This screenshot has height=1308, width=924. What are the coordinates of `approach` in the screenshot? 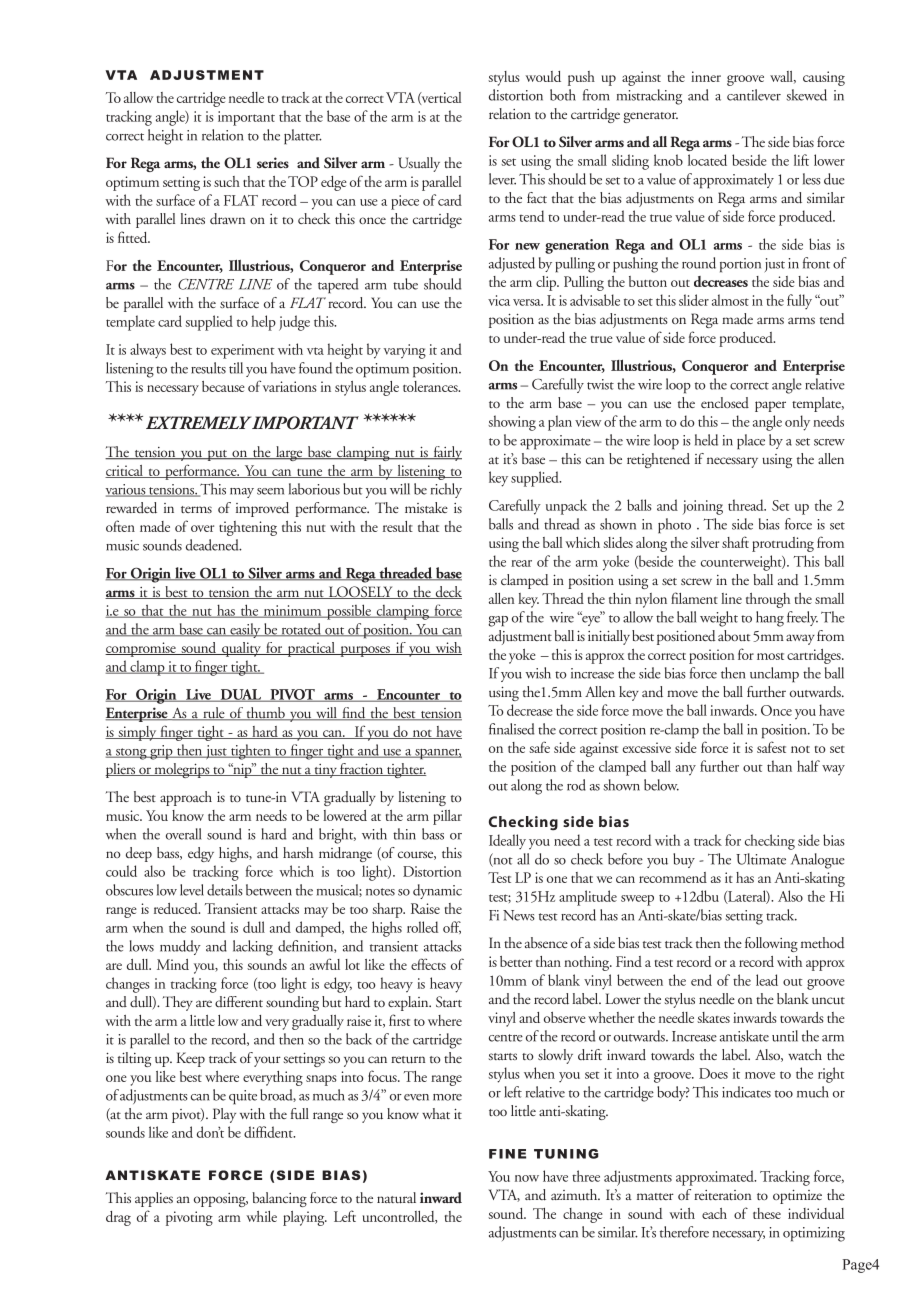 It's located at (186, 798).
